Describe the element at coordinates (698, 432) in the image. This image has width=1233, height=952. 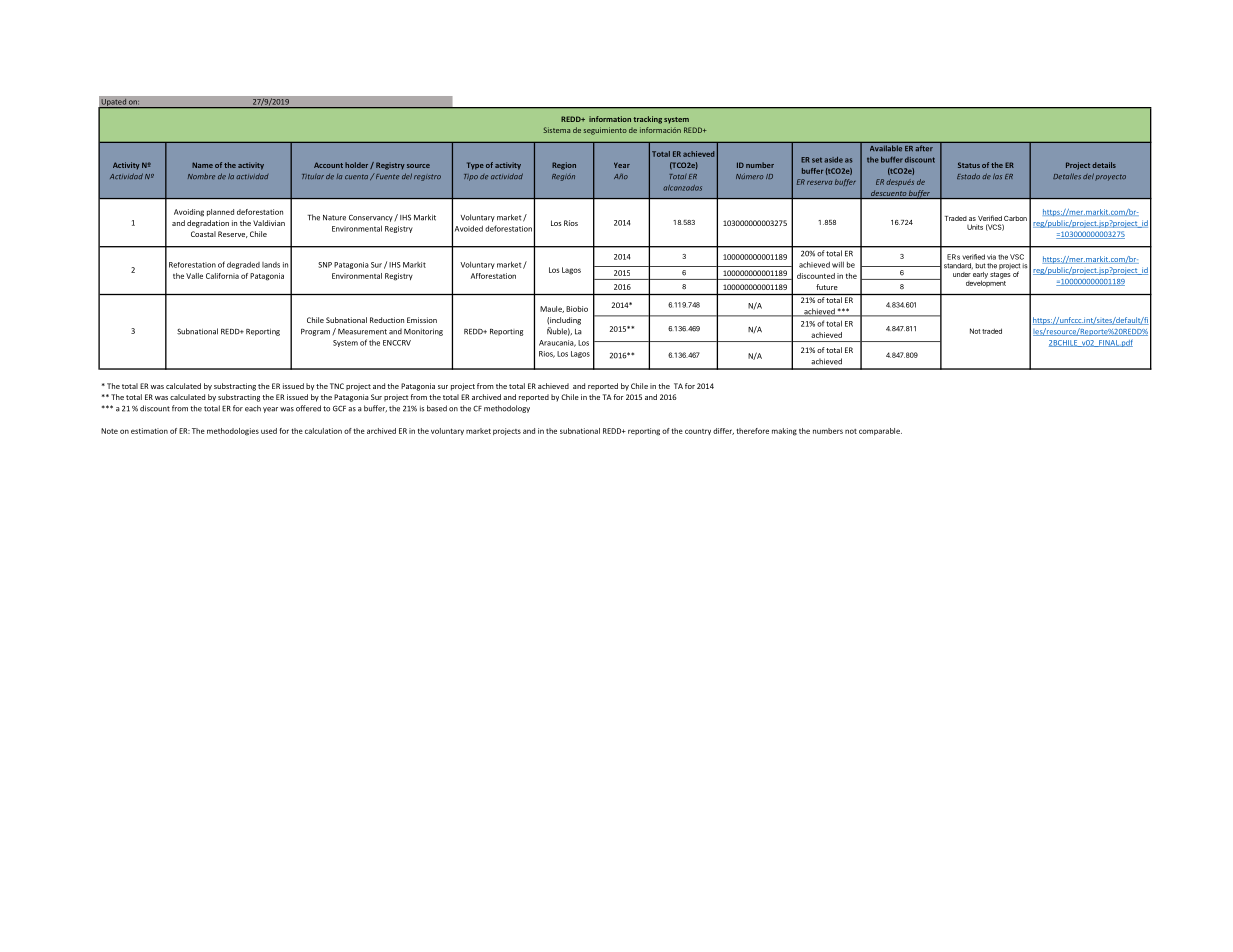
I see `country` at that location.
